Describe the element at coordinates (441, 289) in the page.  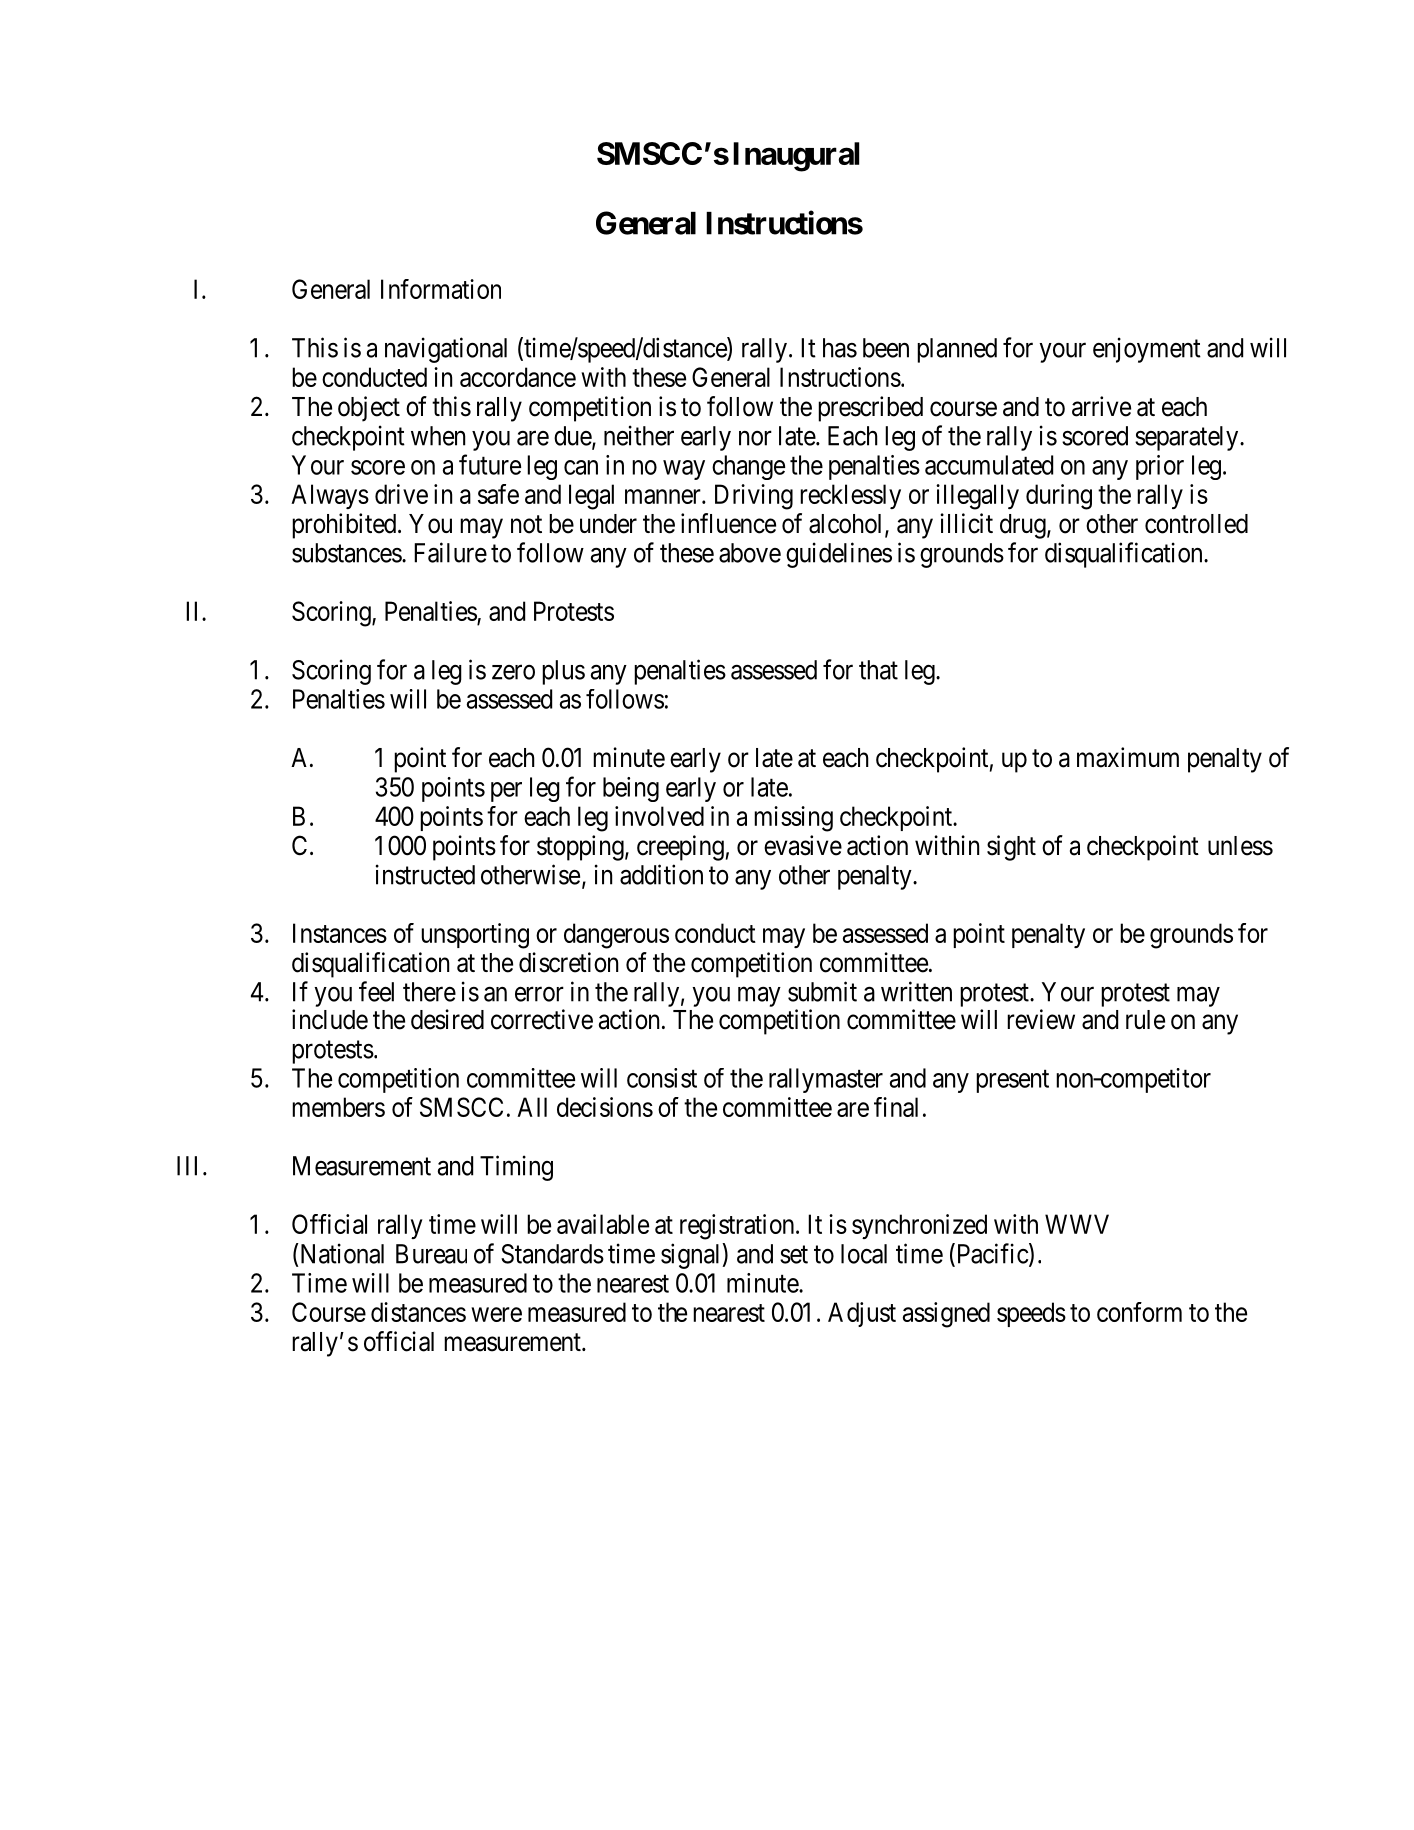
I see `Information` at that location.
